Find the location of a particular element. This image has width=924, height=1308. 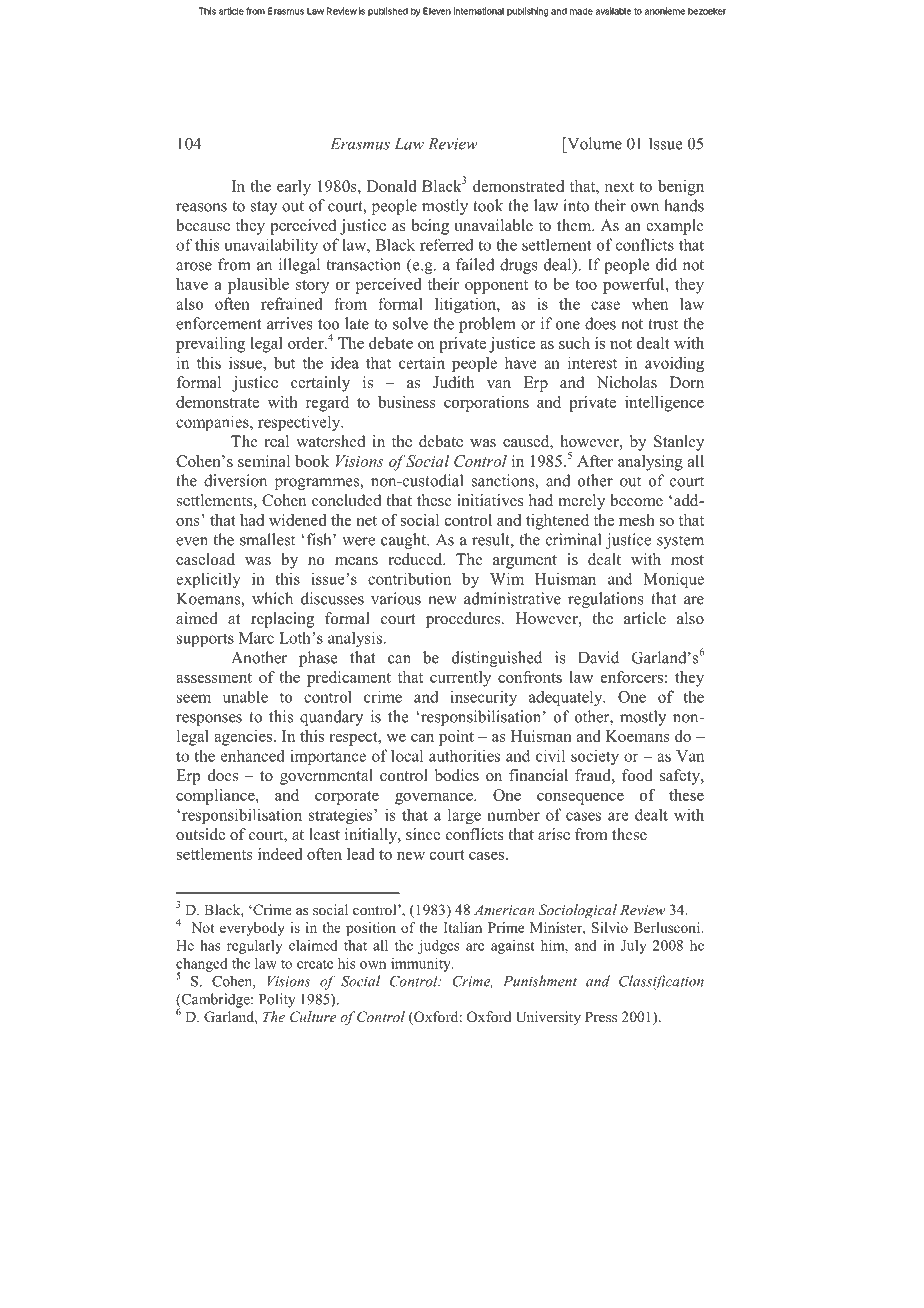

smallest is located at coordinates (267, 539).
